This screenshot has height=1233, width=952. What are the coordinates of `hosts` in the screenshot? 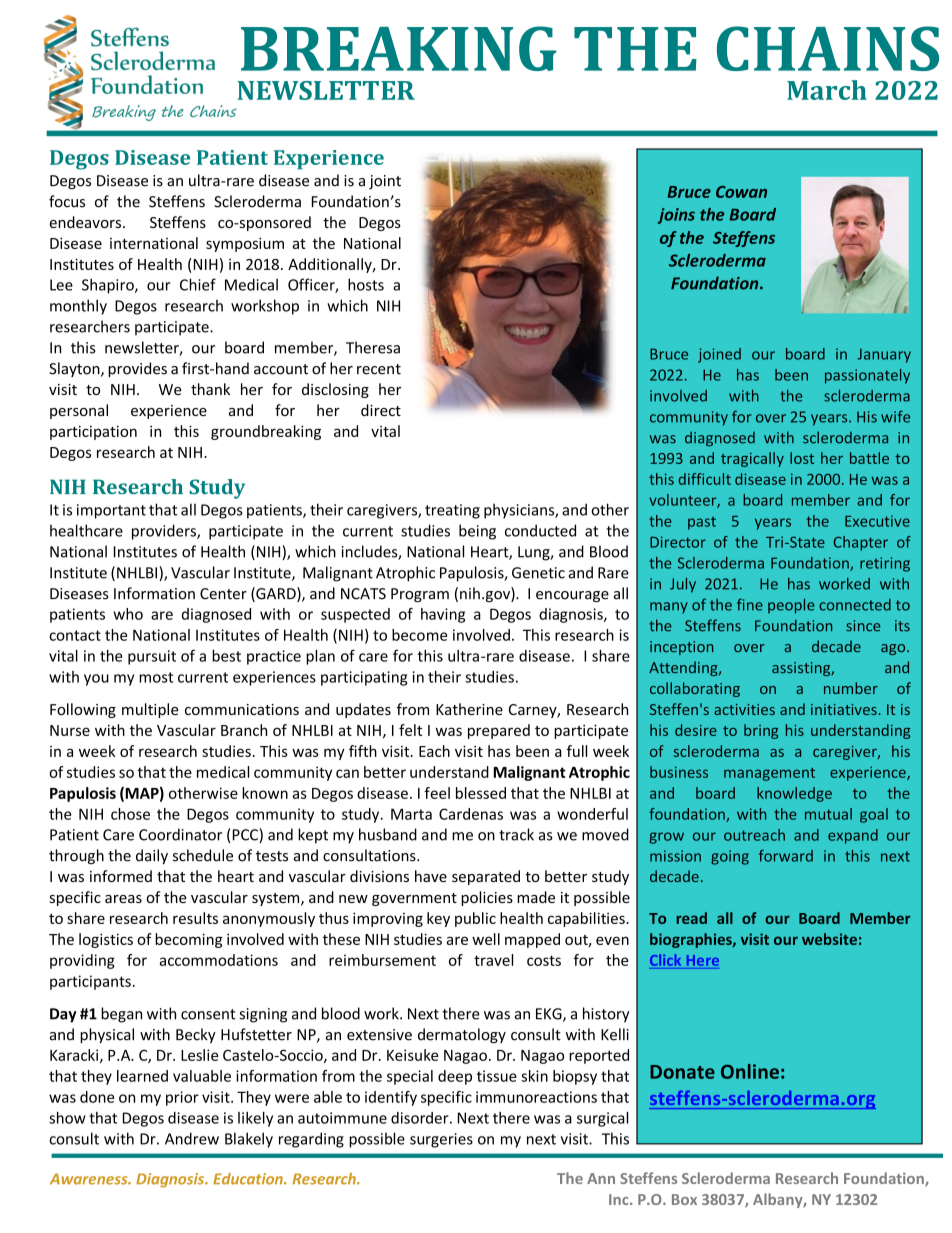 It's located at (366, 284).
